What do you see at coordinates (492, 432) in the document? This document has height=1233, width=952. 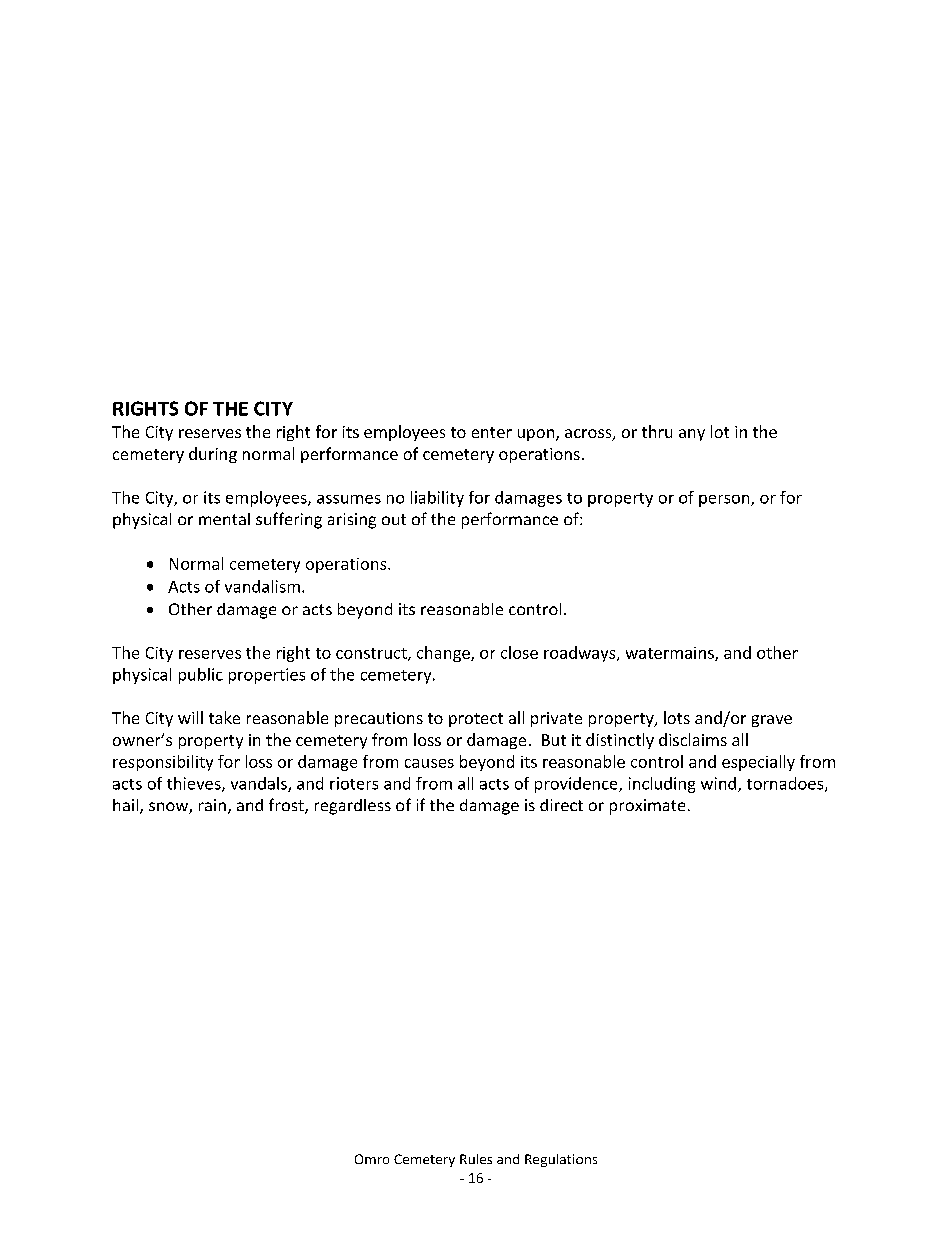 I see `enter` at bounding box center [492, 432].
